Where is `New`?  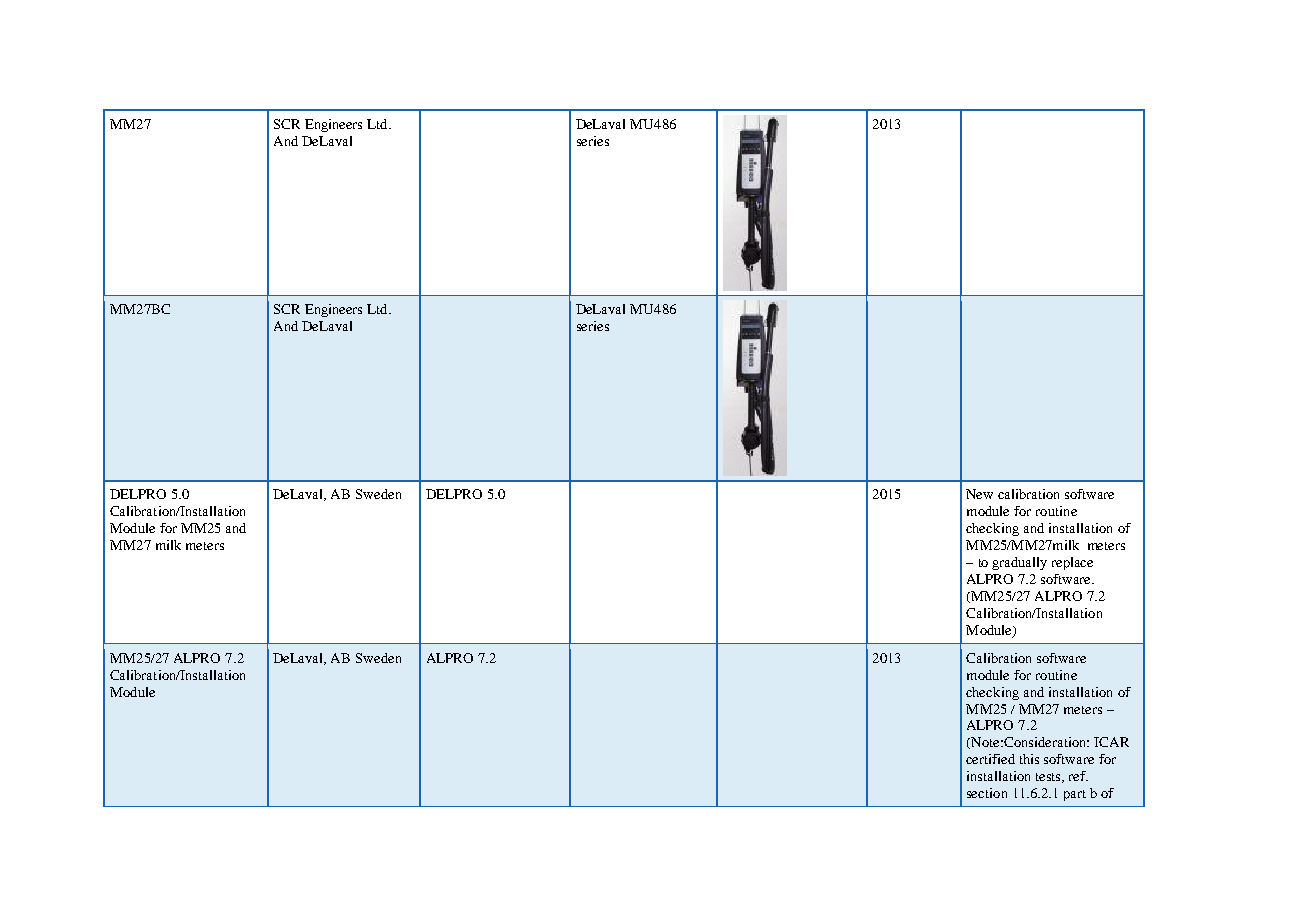
New is located at coordinates (979, 494).
